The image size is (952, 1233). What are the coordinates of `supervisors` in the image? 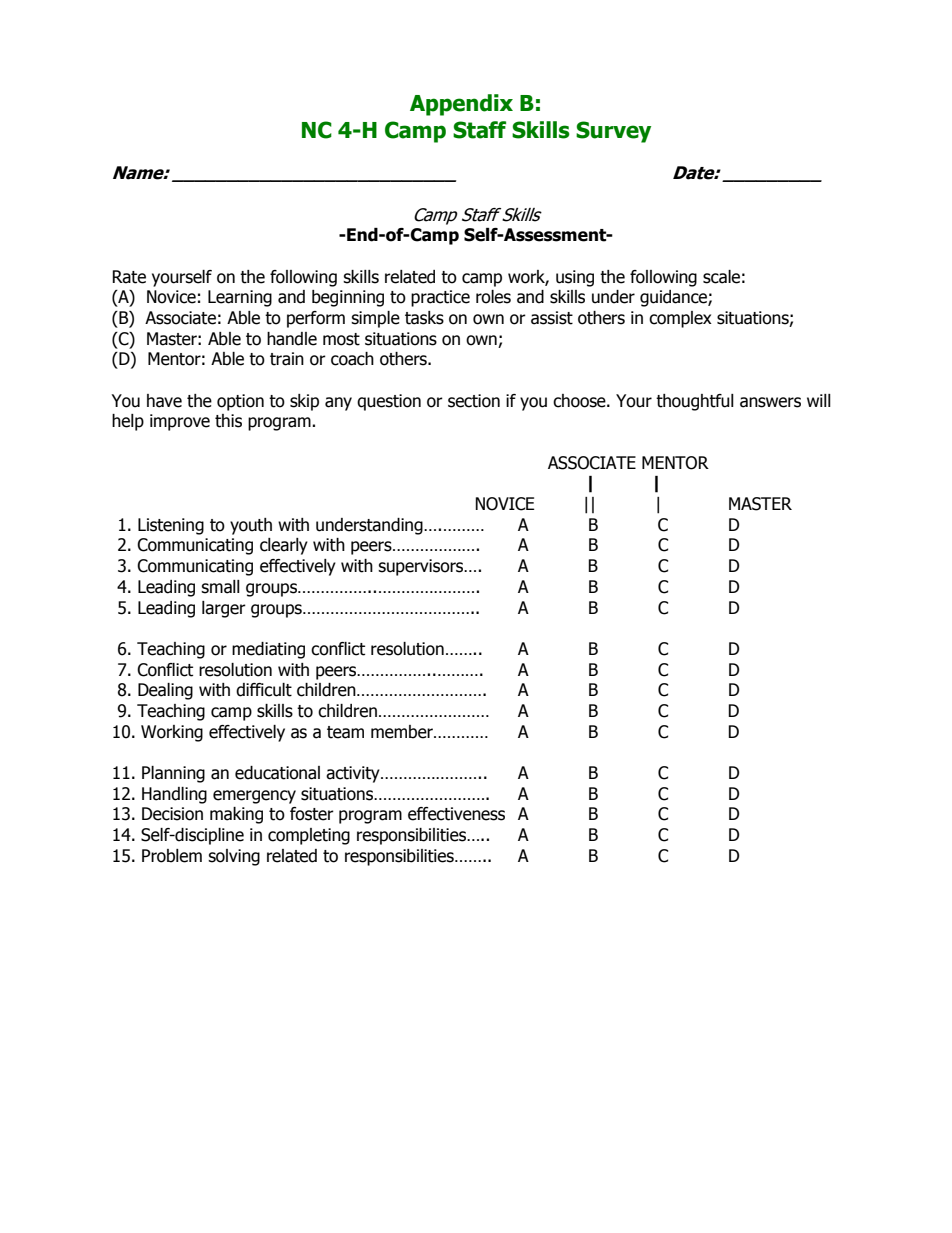 It's located at (422, 567).
